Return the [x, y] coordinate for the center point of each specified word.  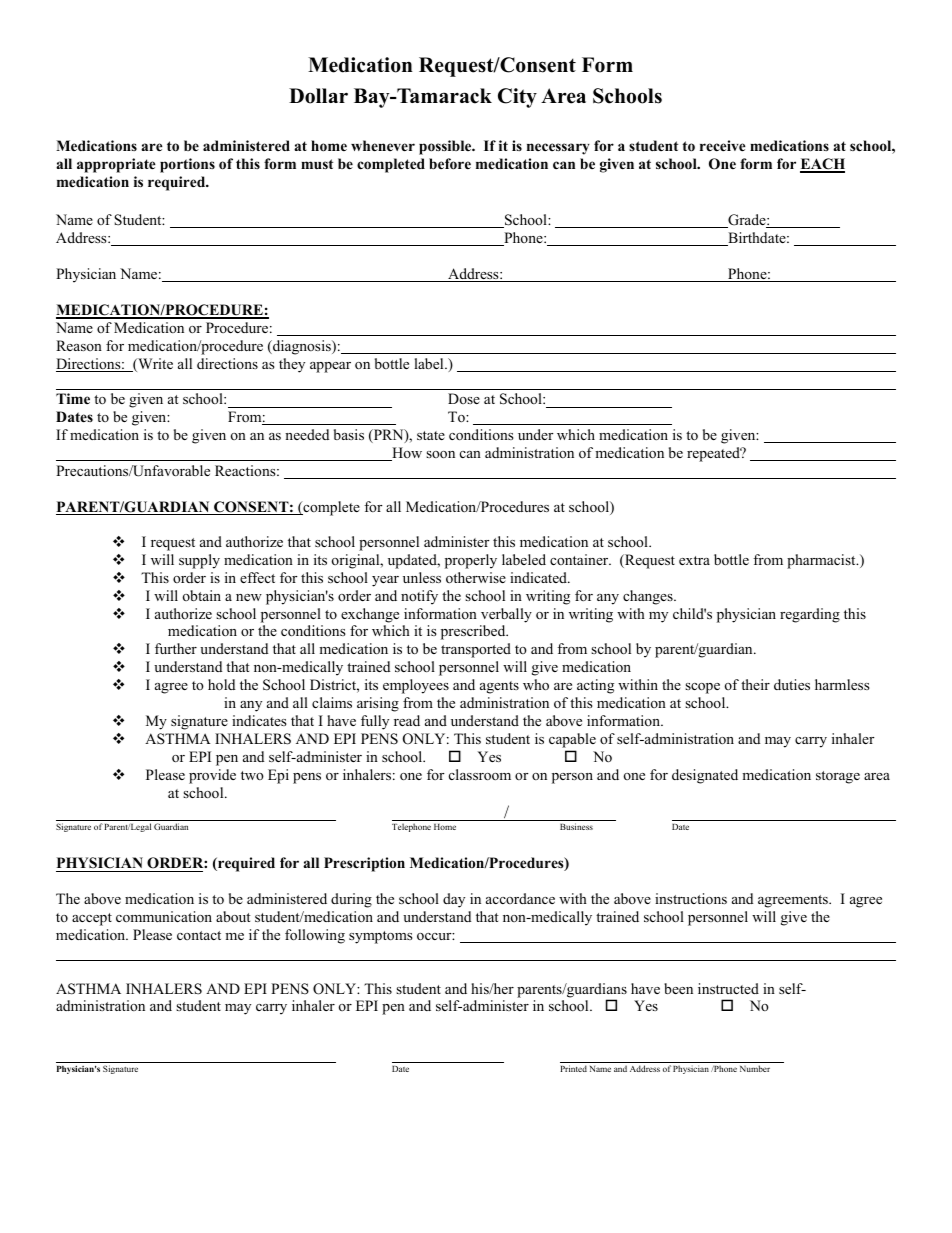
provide [212, 776]
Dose [464, 398]
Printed [573, 1068]
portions [187, 165]
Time [73, 398]
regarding [810, 615]
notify [419, 597]
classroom [480, 774]
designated [705, 776]
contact [199, 935]
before [450, 164]
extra [694, 560]
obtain [202, 595]
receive [723, 145]
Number [755, 1068]
